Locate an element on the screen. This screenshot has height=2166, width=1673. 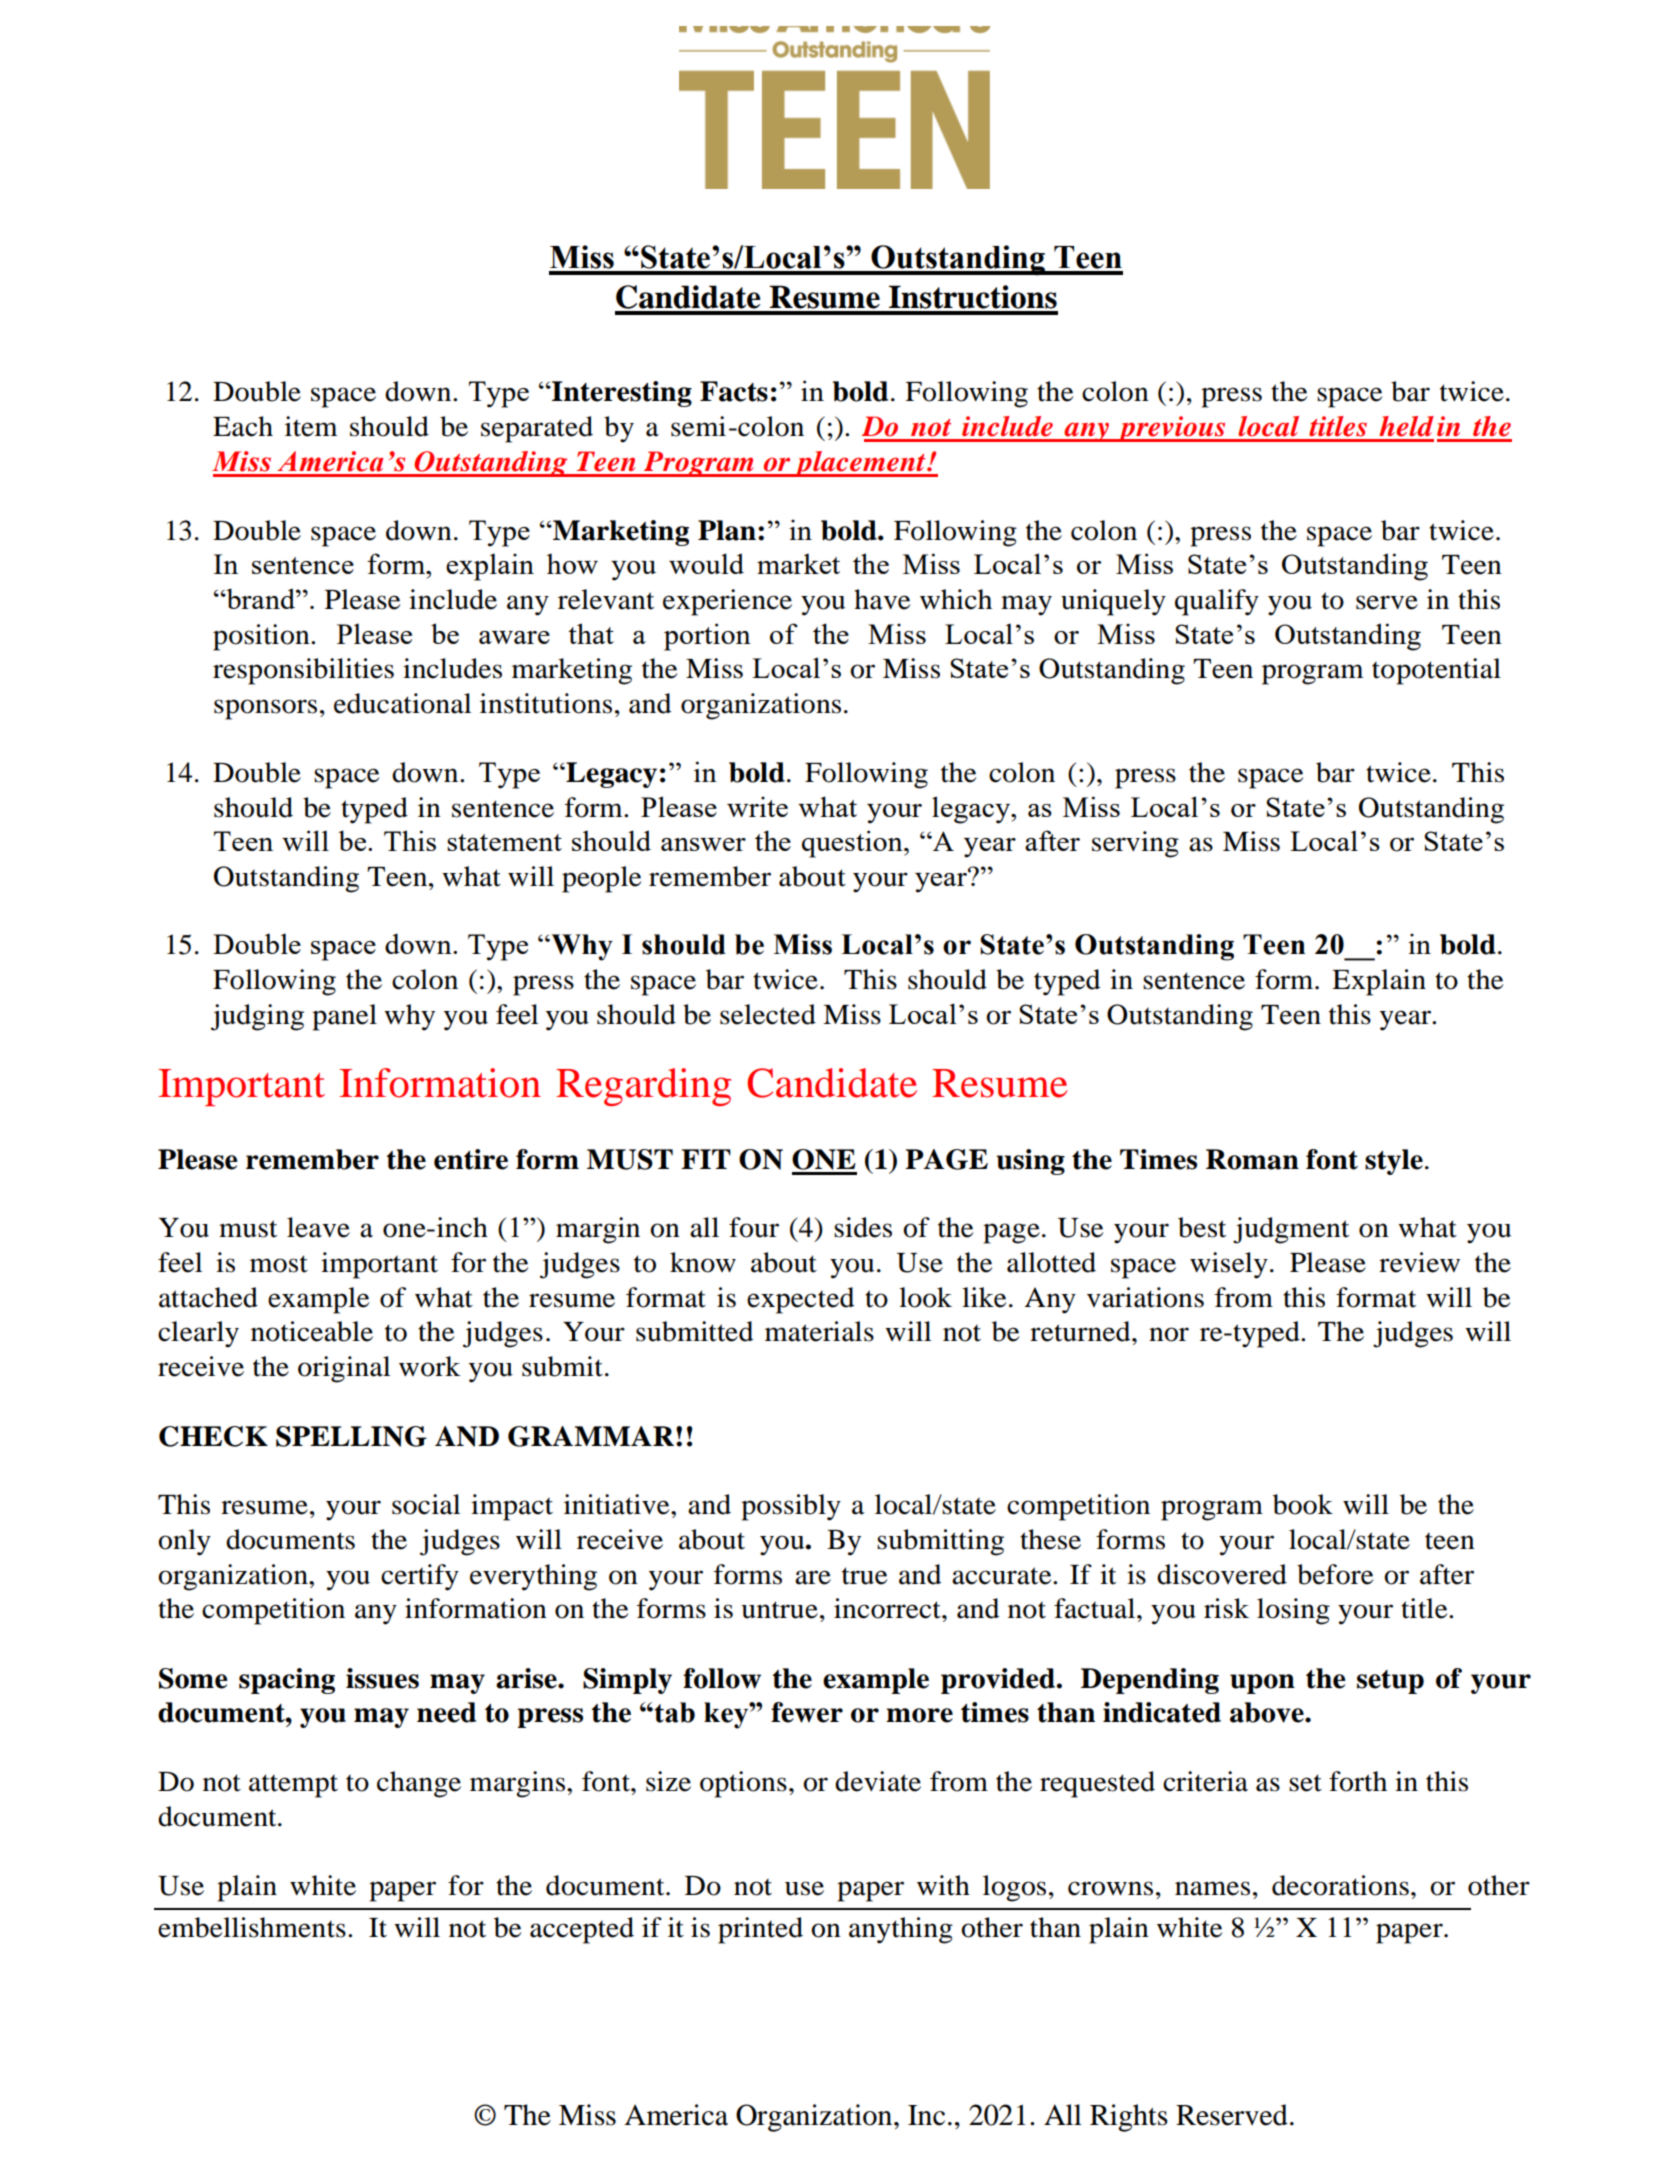
judgment is located at coordinates (1291, 1230).
